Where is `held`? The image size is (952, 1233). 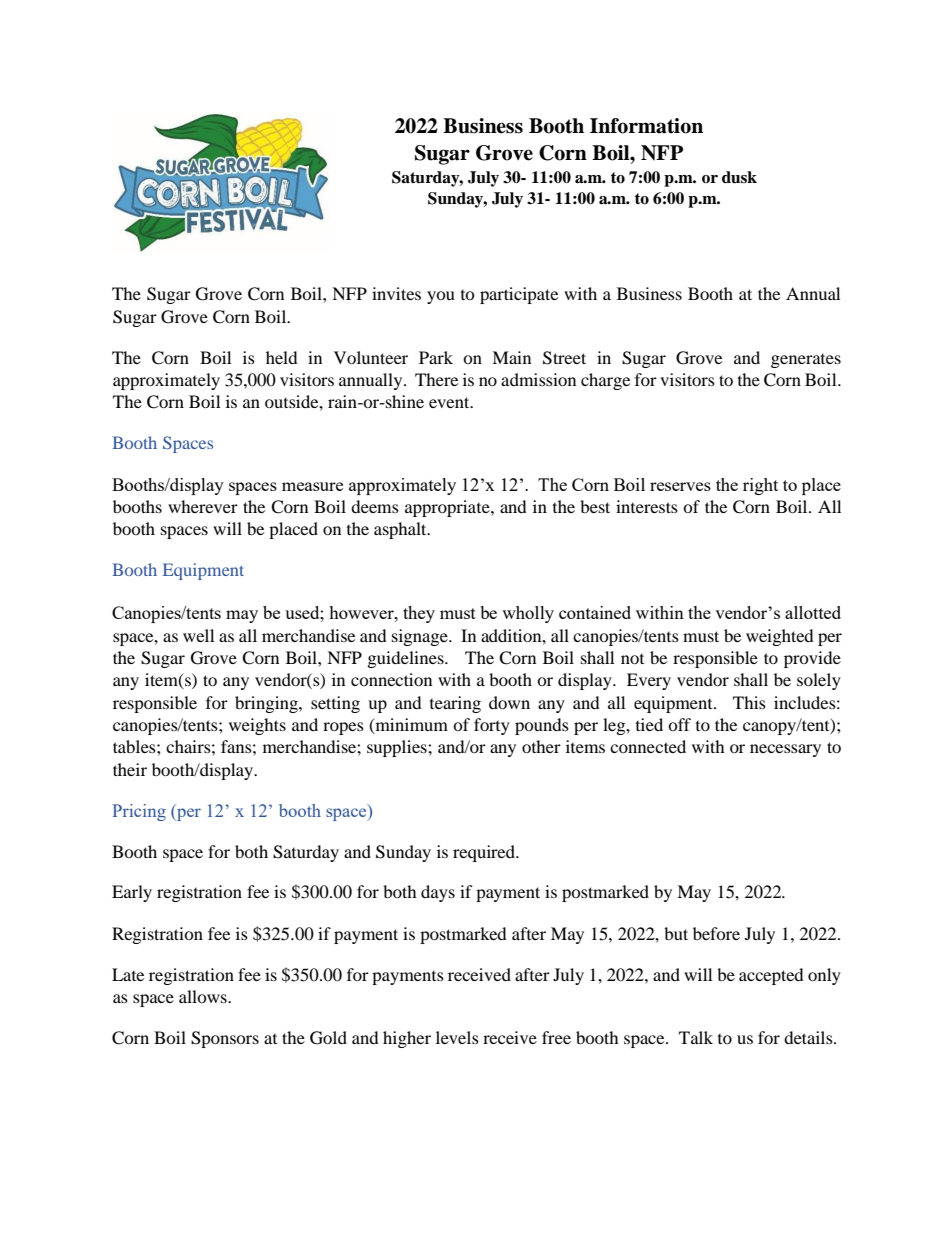 held is located at coordinates (282, 357).
